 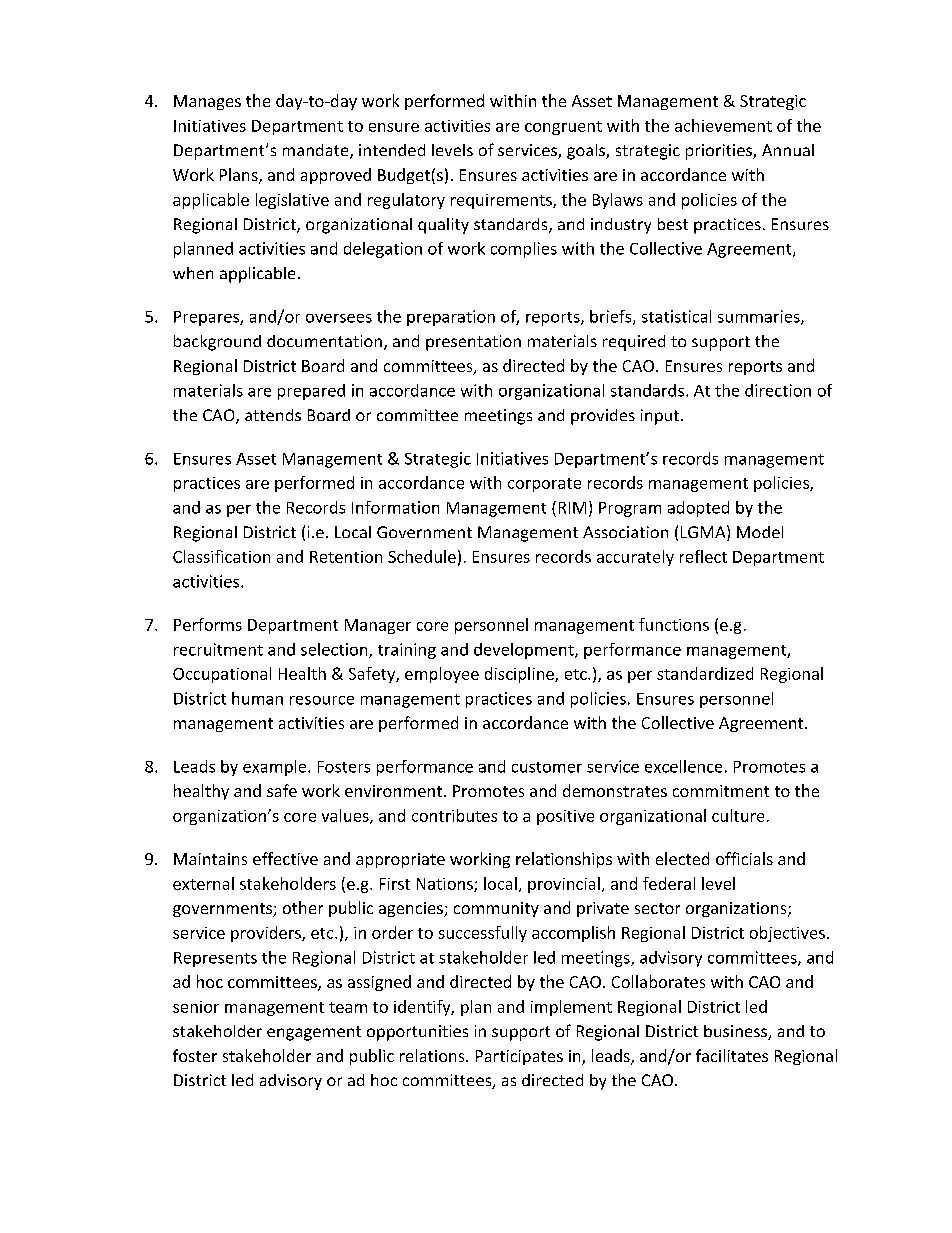 I want to click on Schedule, so click(x=422, y=556).
